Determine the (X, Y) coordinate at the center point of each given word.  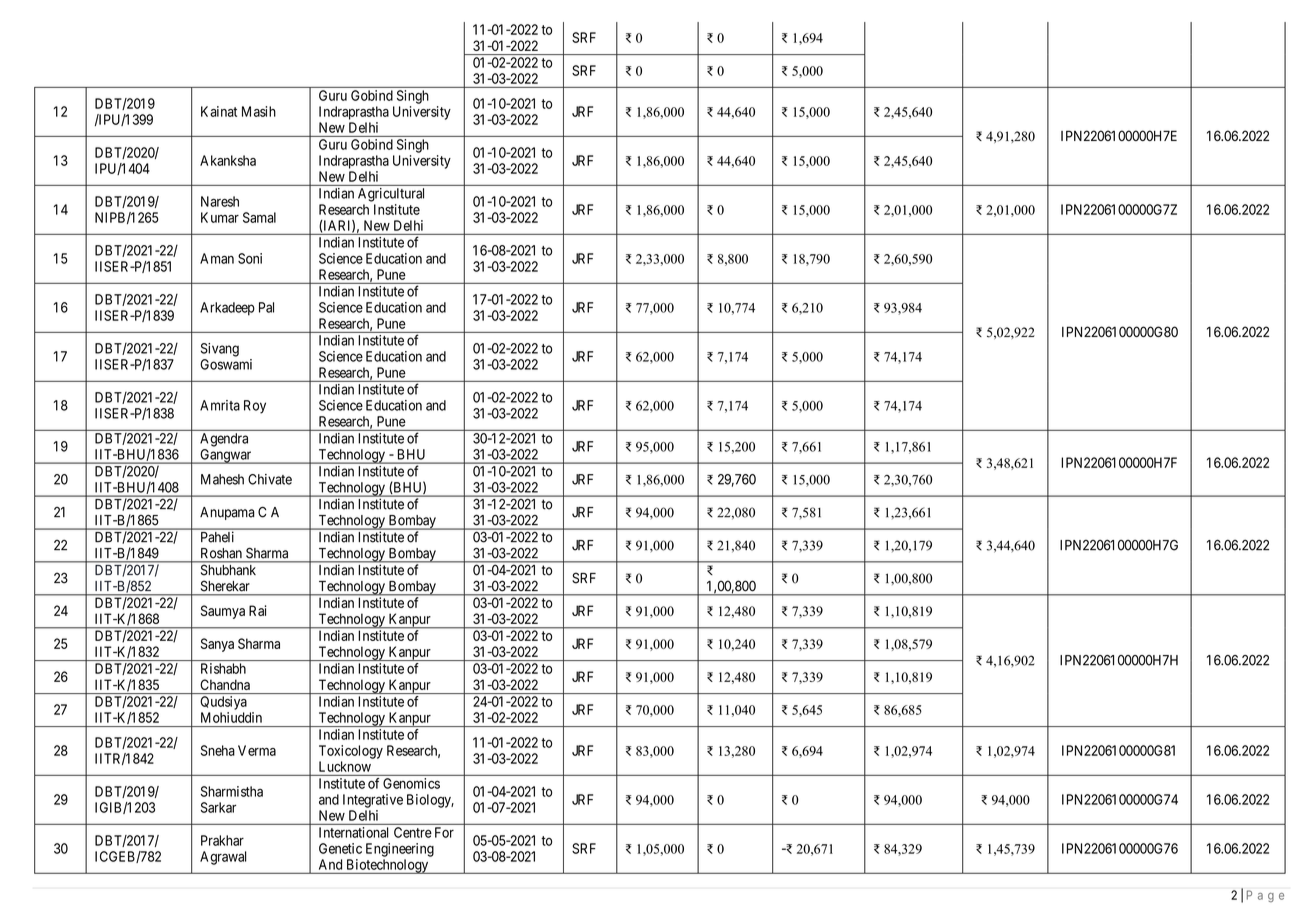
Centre (413, 832)
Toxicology (351, 752)
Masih (259, 111)
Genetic (340, 848)
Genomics (411, 783)
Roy (255, 407)
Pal (266, 307)
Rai (258, 610)
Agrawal (223, 858)
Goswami (226, 364)
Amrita (220, 405)
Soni (250, 258)
